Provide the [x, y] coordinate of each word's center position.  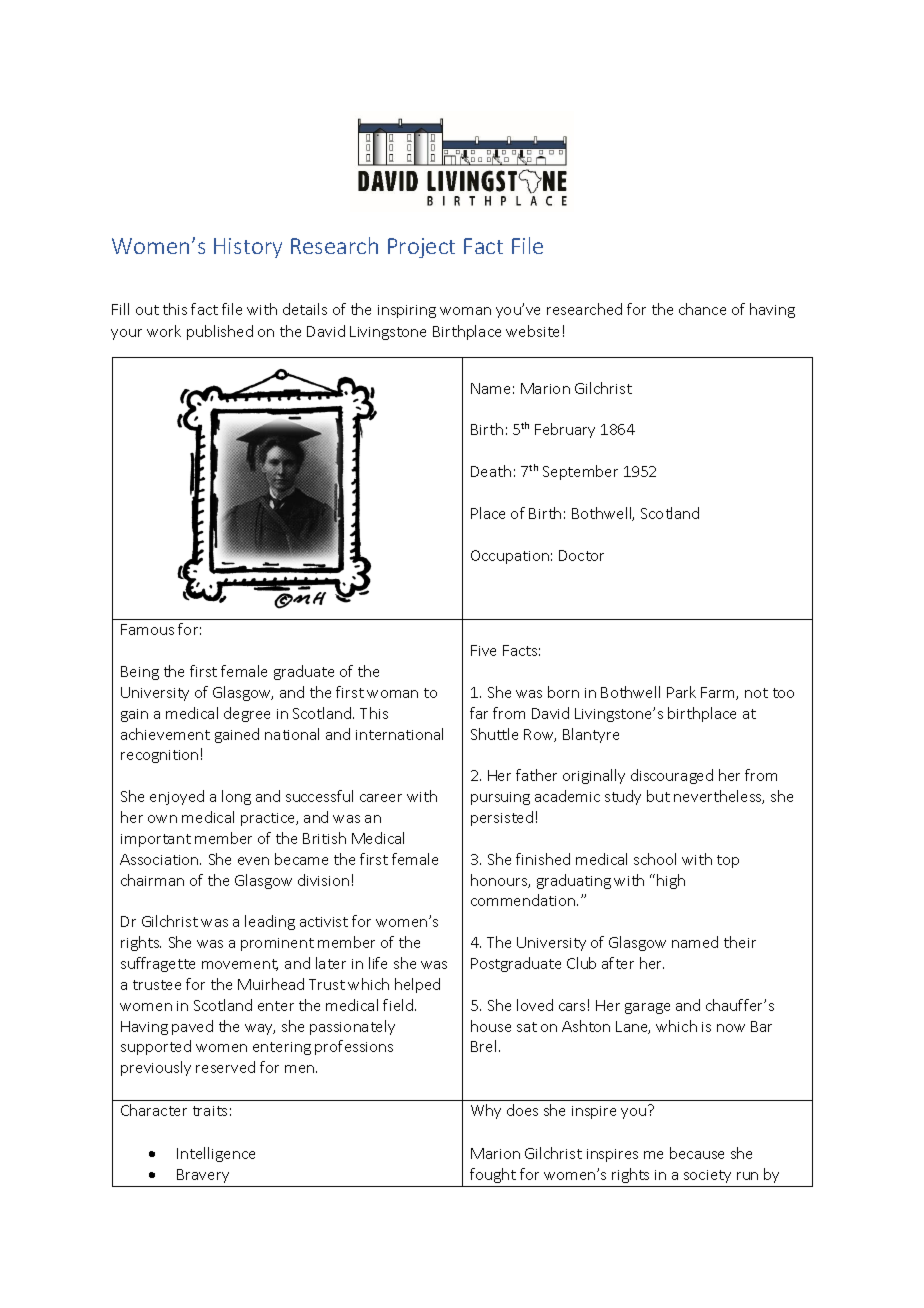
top [728, 861]
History [248, 248]
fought [493, 1175]
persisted [502, 818]
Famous [147, 629]
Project [421, 248]
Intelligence [216, 1154]
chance [702, 309]
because [697, 1153]
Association [160, 859]
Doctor [581, 555]
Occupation [510, 557]
